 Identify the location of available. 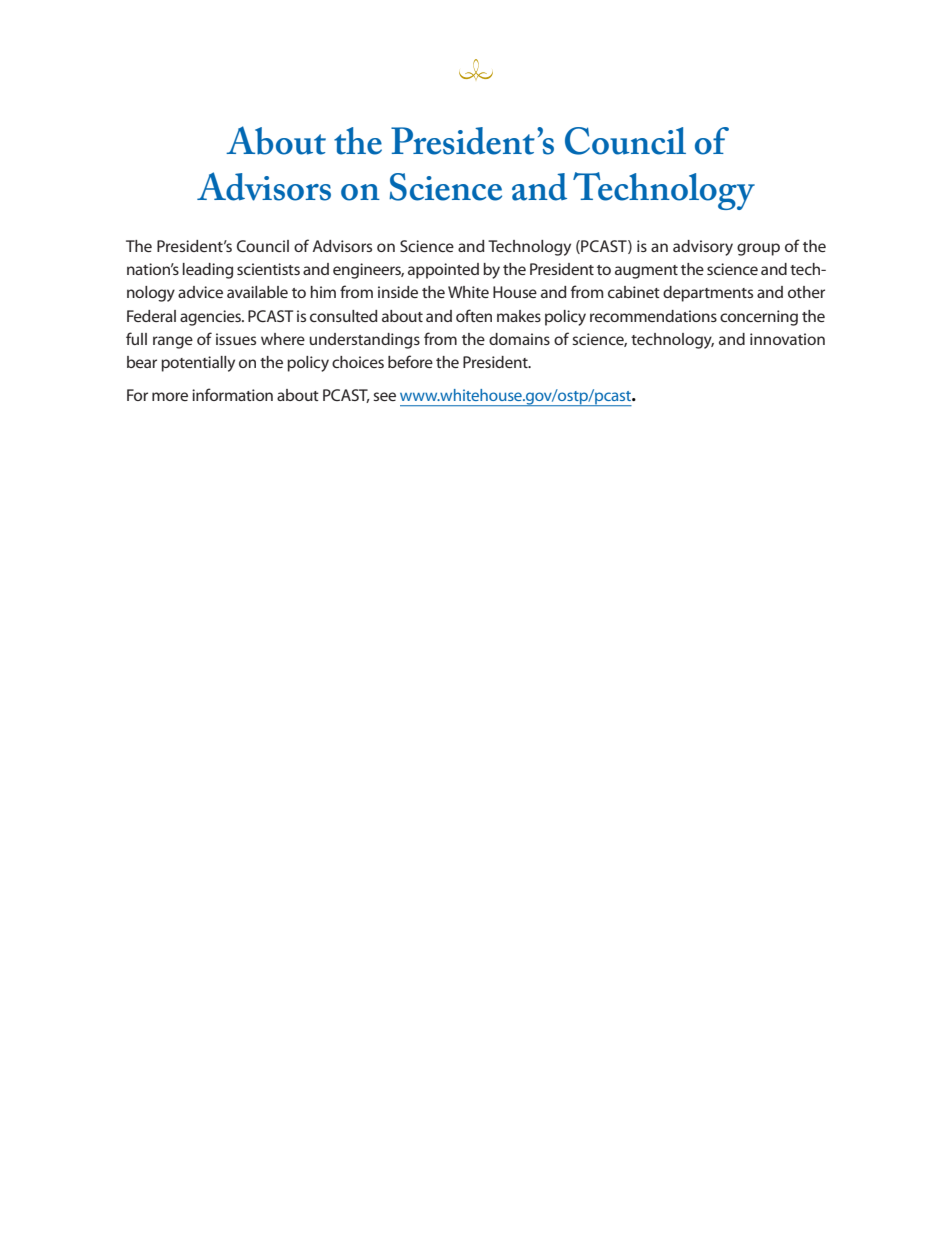
(257, 292).
